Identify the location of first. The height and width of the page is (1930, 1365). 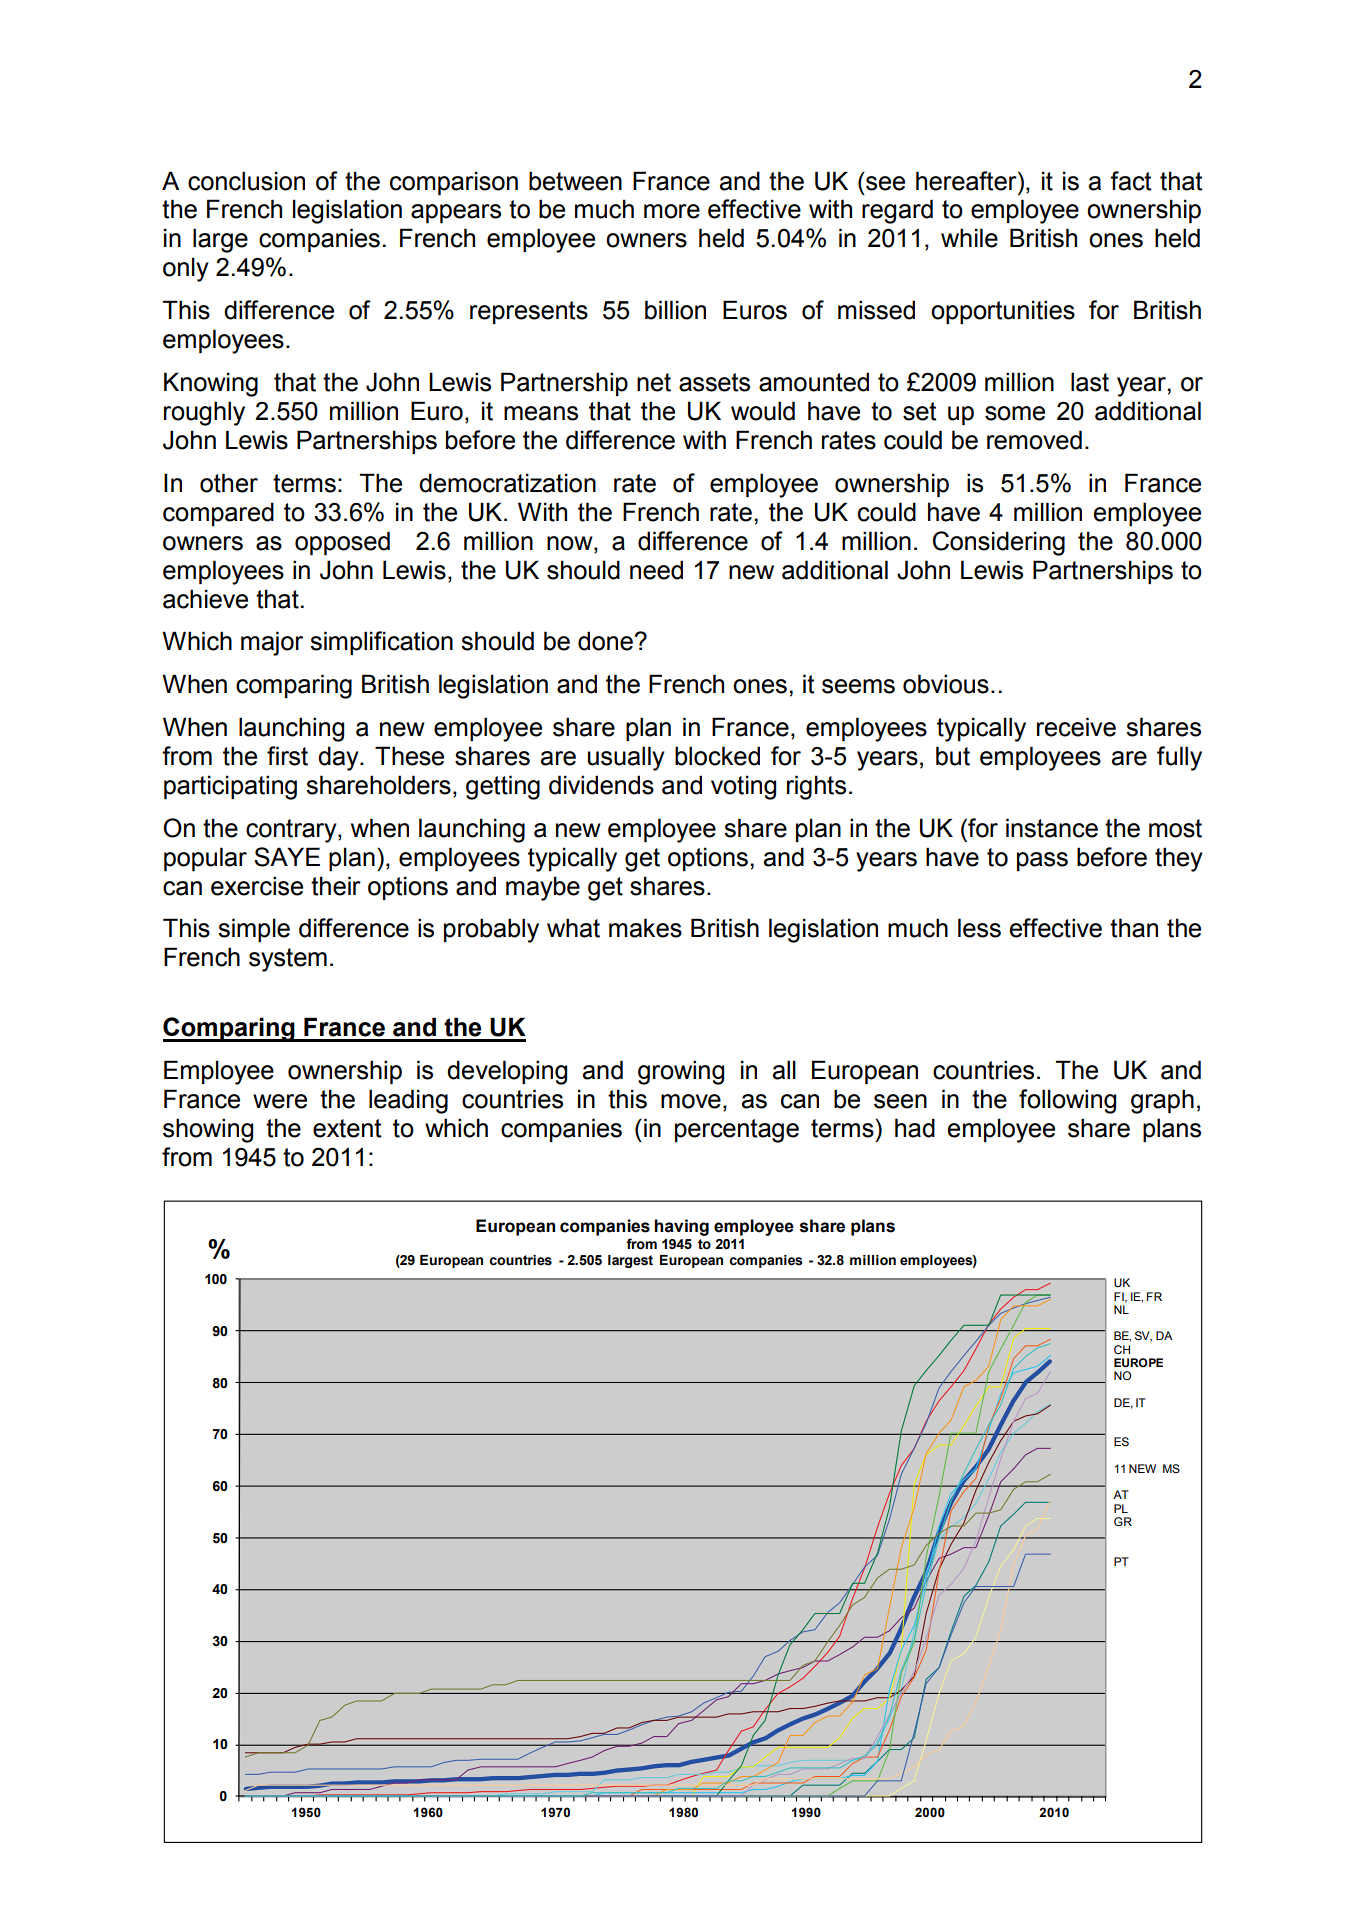
(287, 756).
